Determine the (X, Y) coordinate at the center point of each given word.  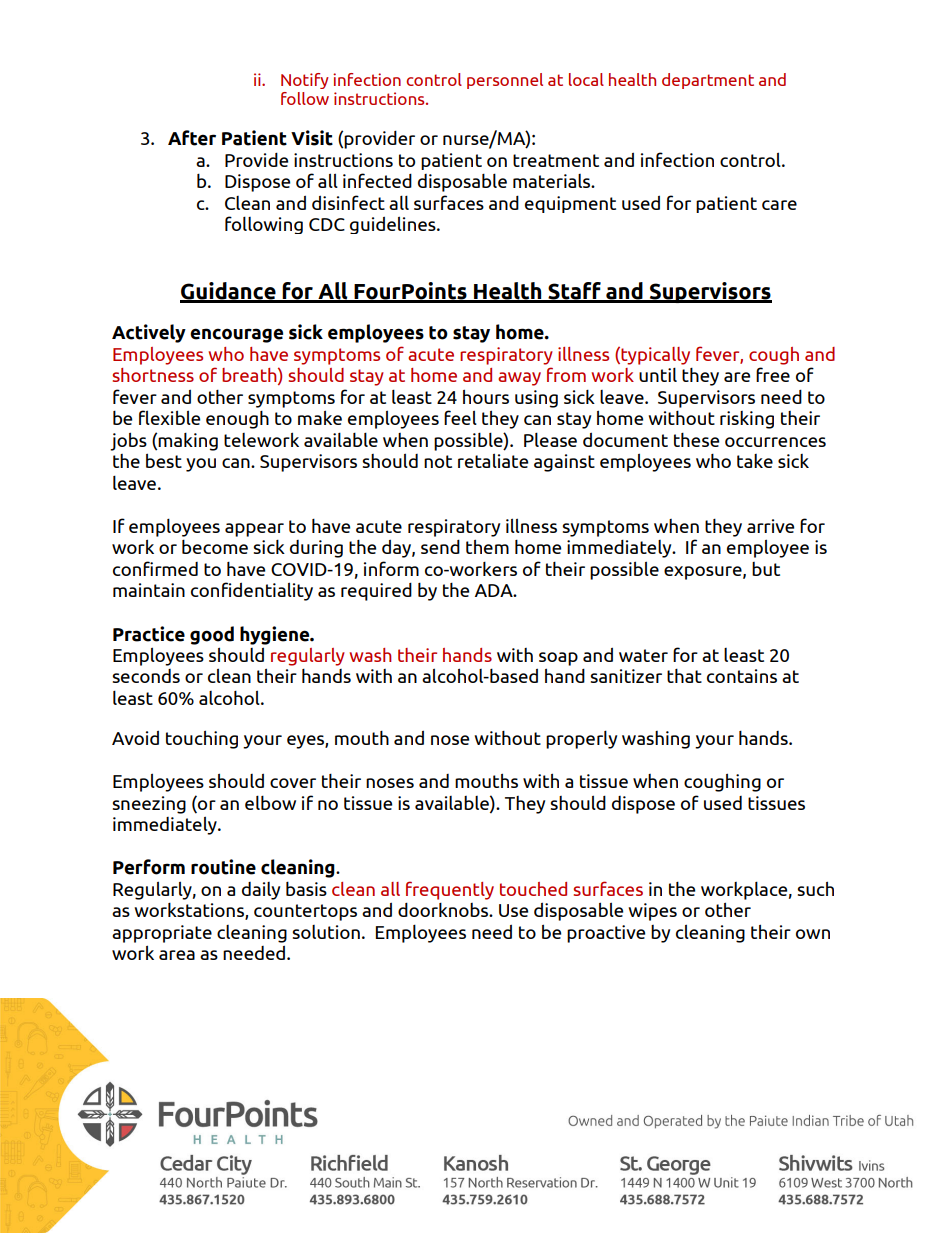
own (813, 934)
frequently (450, 890)
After (192, 138)
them (487, 546)
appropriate (162, 934)
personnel (505, 81)
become (215, 546)
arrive (770, 526)
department (708, 81)
